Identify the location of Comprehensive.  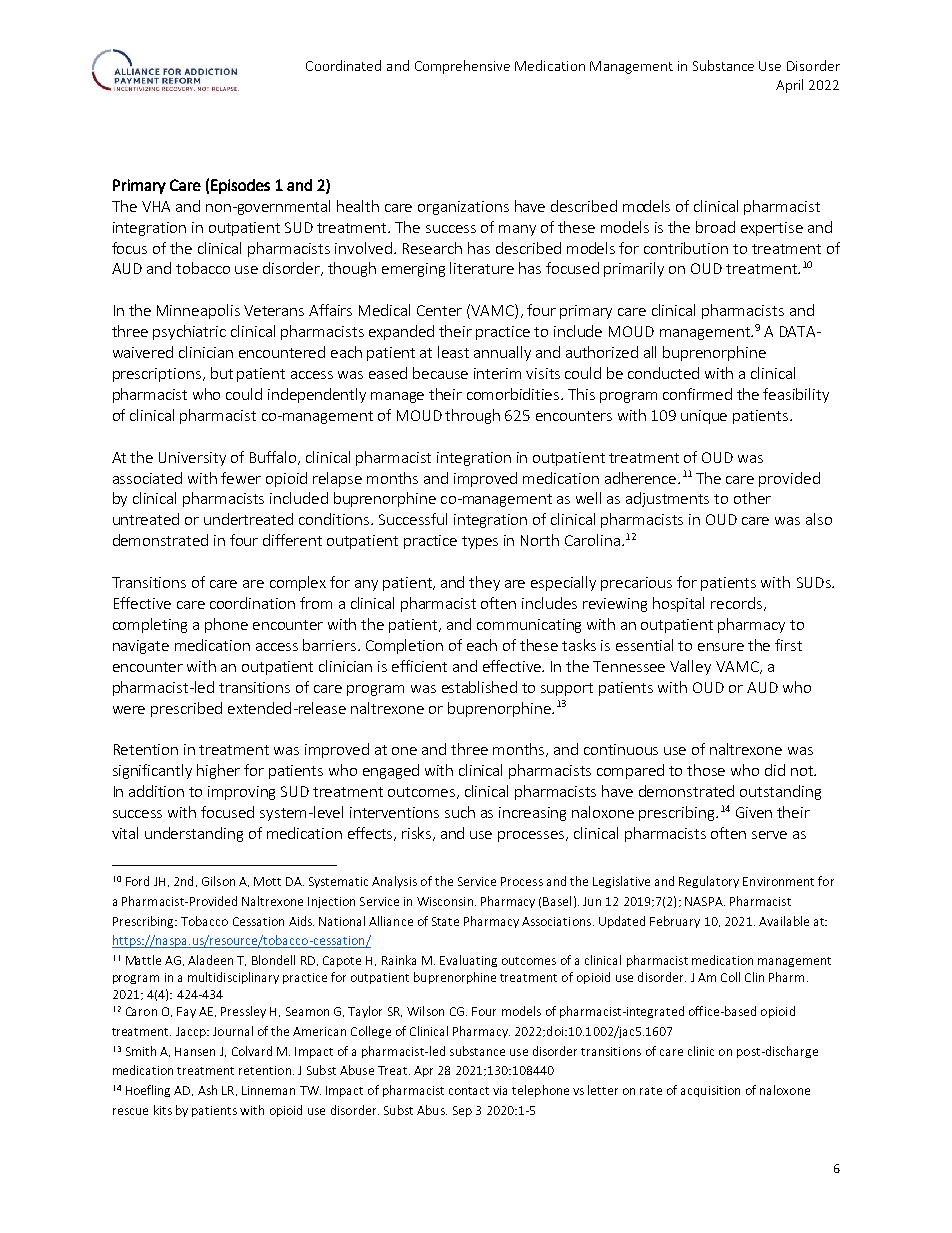
(462, 67).
